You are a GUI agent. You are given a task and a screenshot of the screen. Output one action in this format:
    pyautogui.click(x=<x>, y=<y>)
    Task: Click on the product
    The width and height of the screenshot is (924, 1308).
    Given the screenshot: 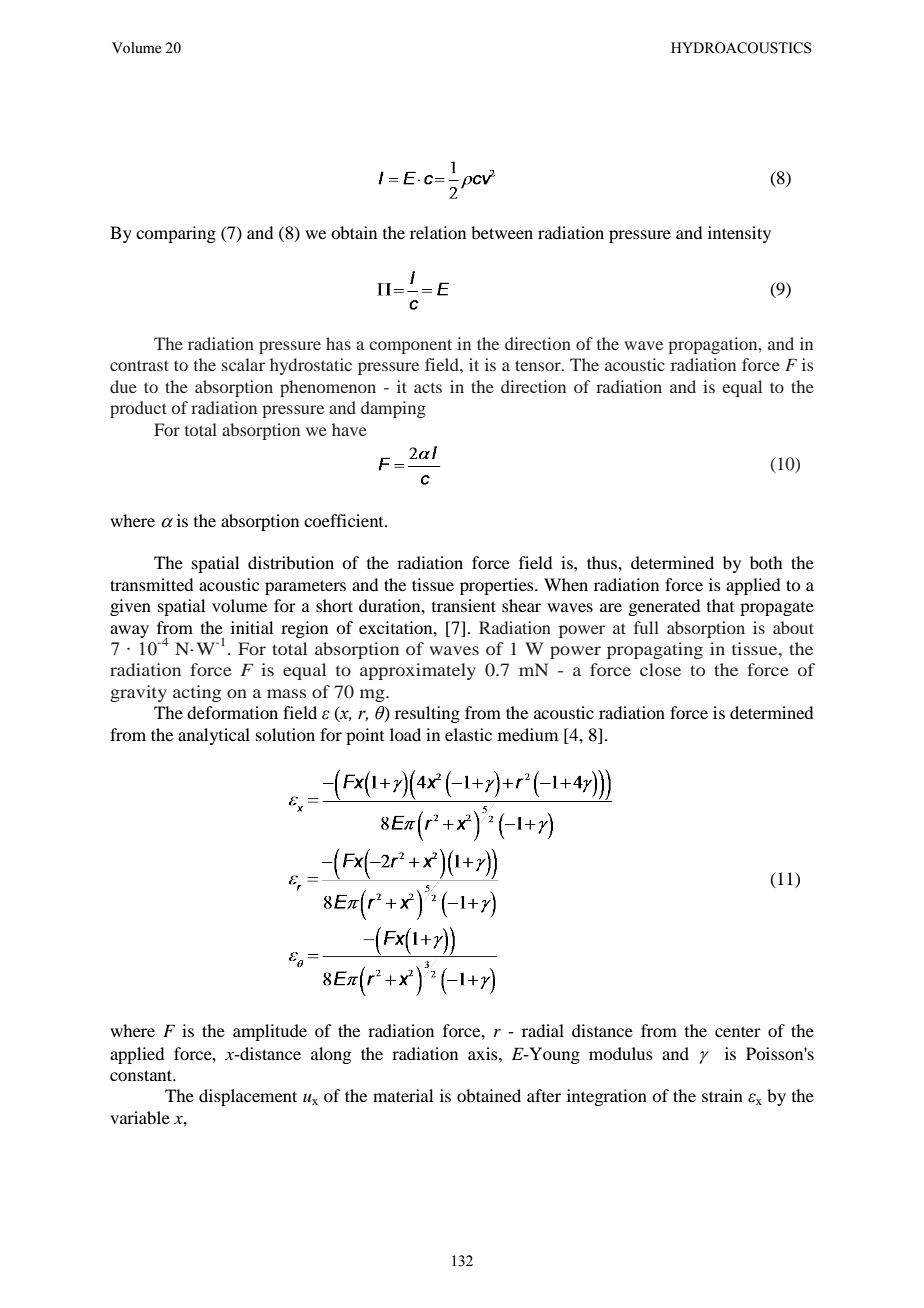 What is the action you would take?
    pyautogui.click(x=138, y=409)
